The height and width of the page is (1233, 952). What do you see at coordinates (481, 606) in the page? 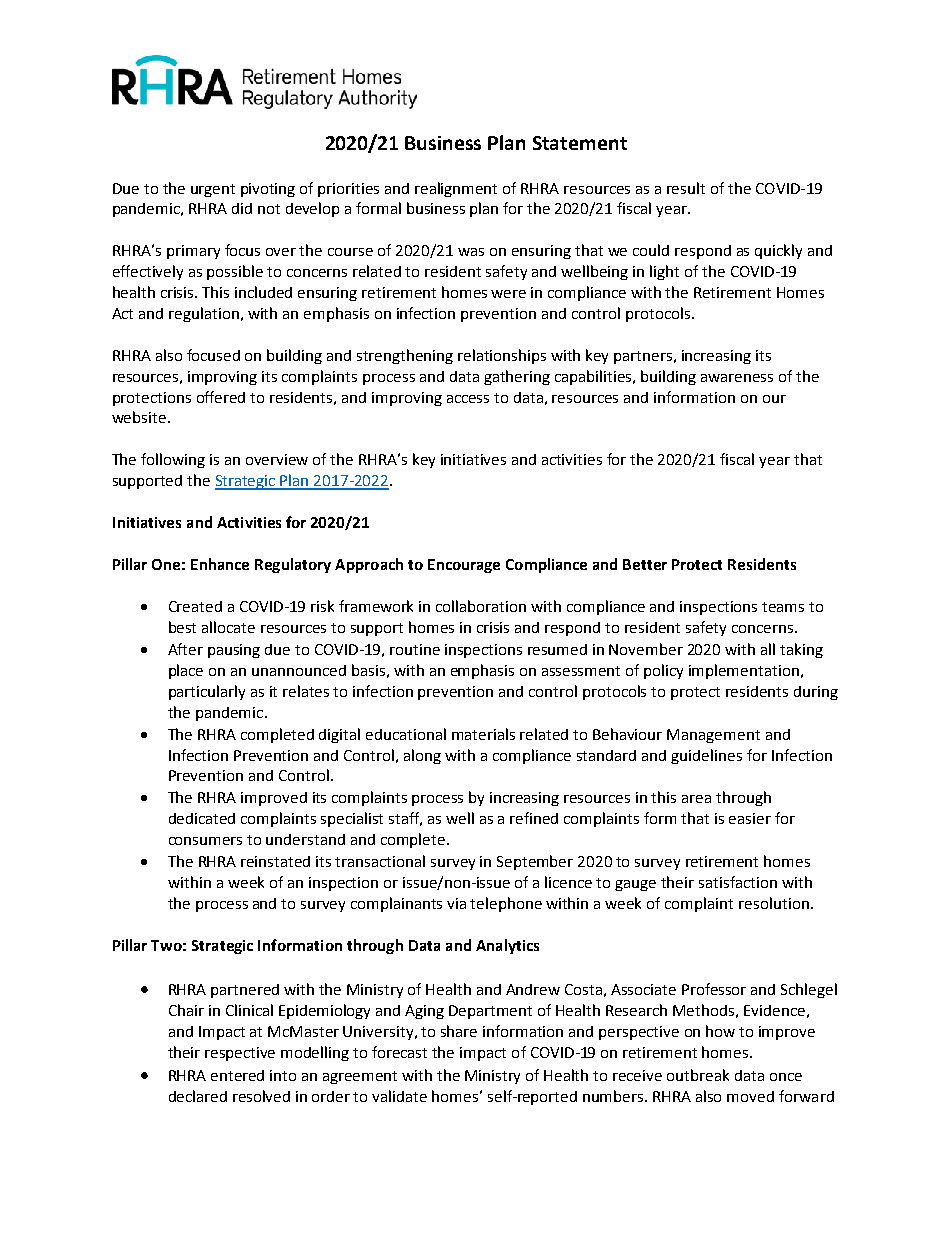
I see `collaboration` at bounding box center [481, 606].
